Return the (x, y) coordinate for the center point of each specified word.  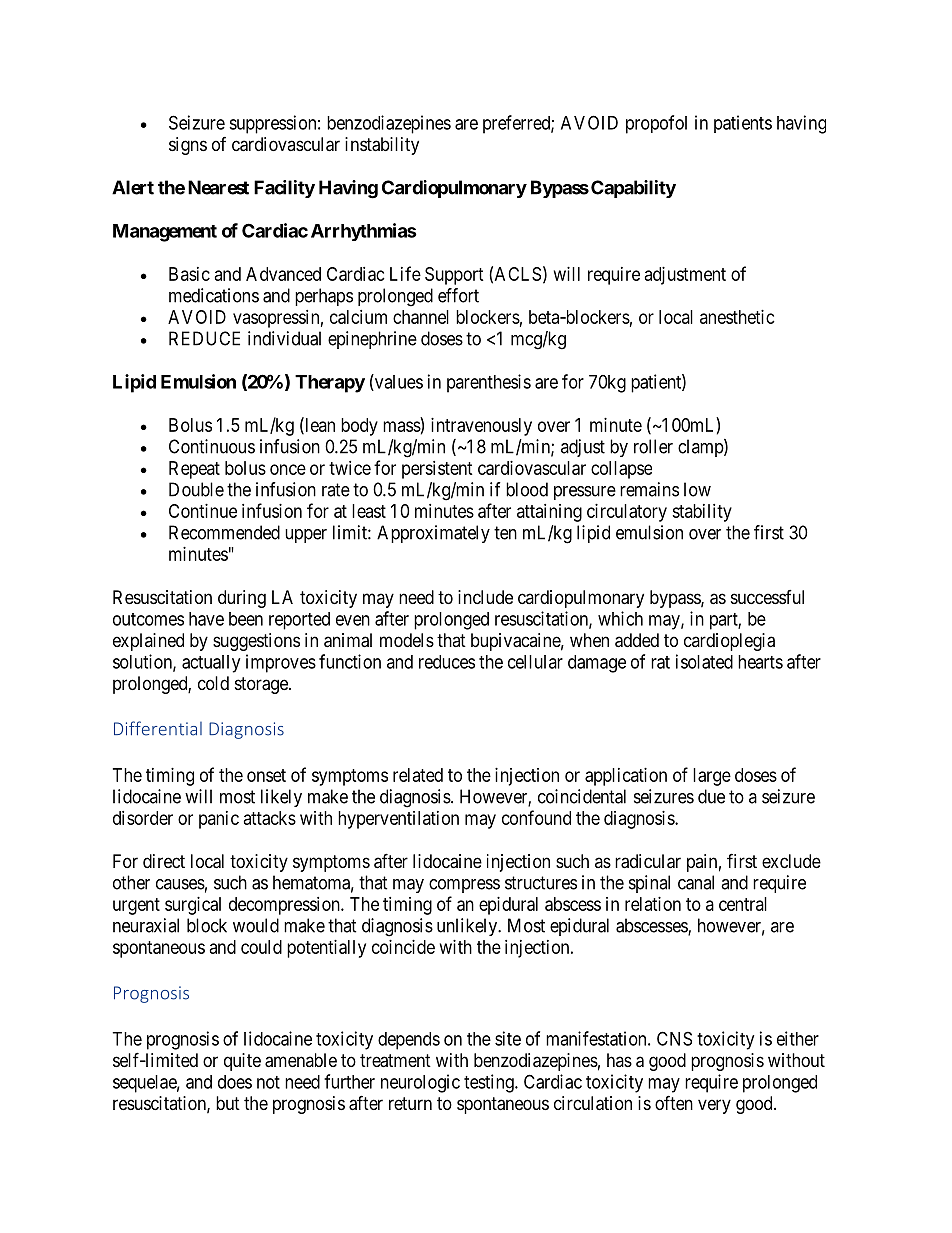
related (418, 775)
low (697, 489)
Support (454, 276)
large (712, 777)
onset (266, 775)
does (235, 1082)
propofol (656, 124)
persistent (437, 470)
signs (188, 146)
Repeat (194, 470)
